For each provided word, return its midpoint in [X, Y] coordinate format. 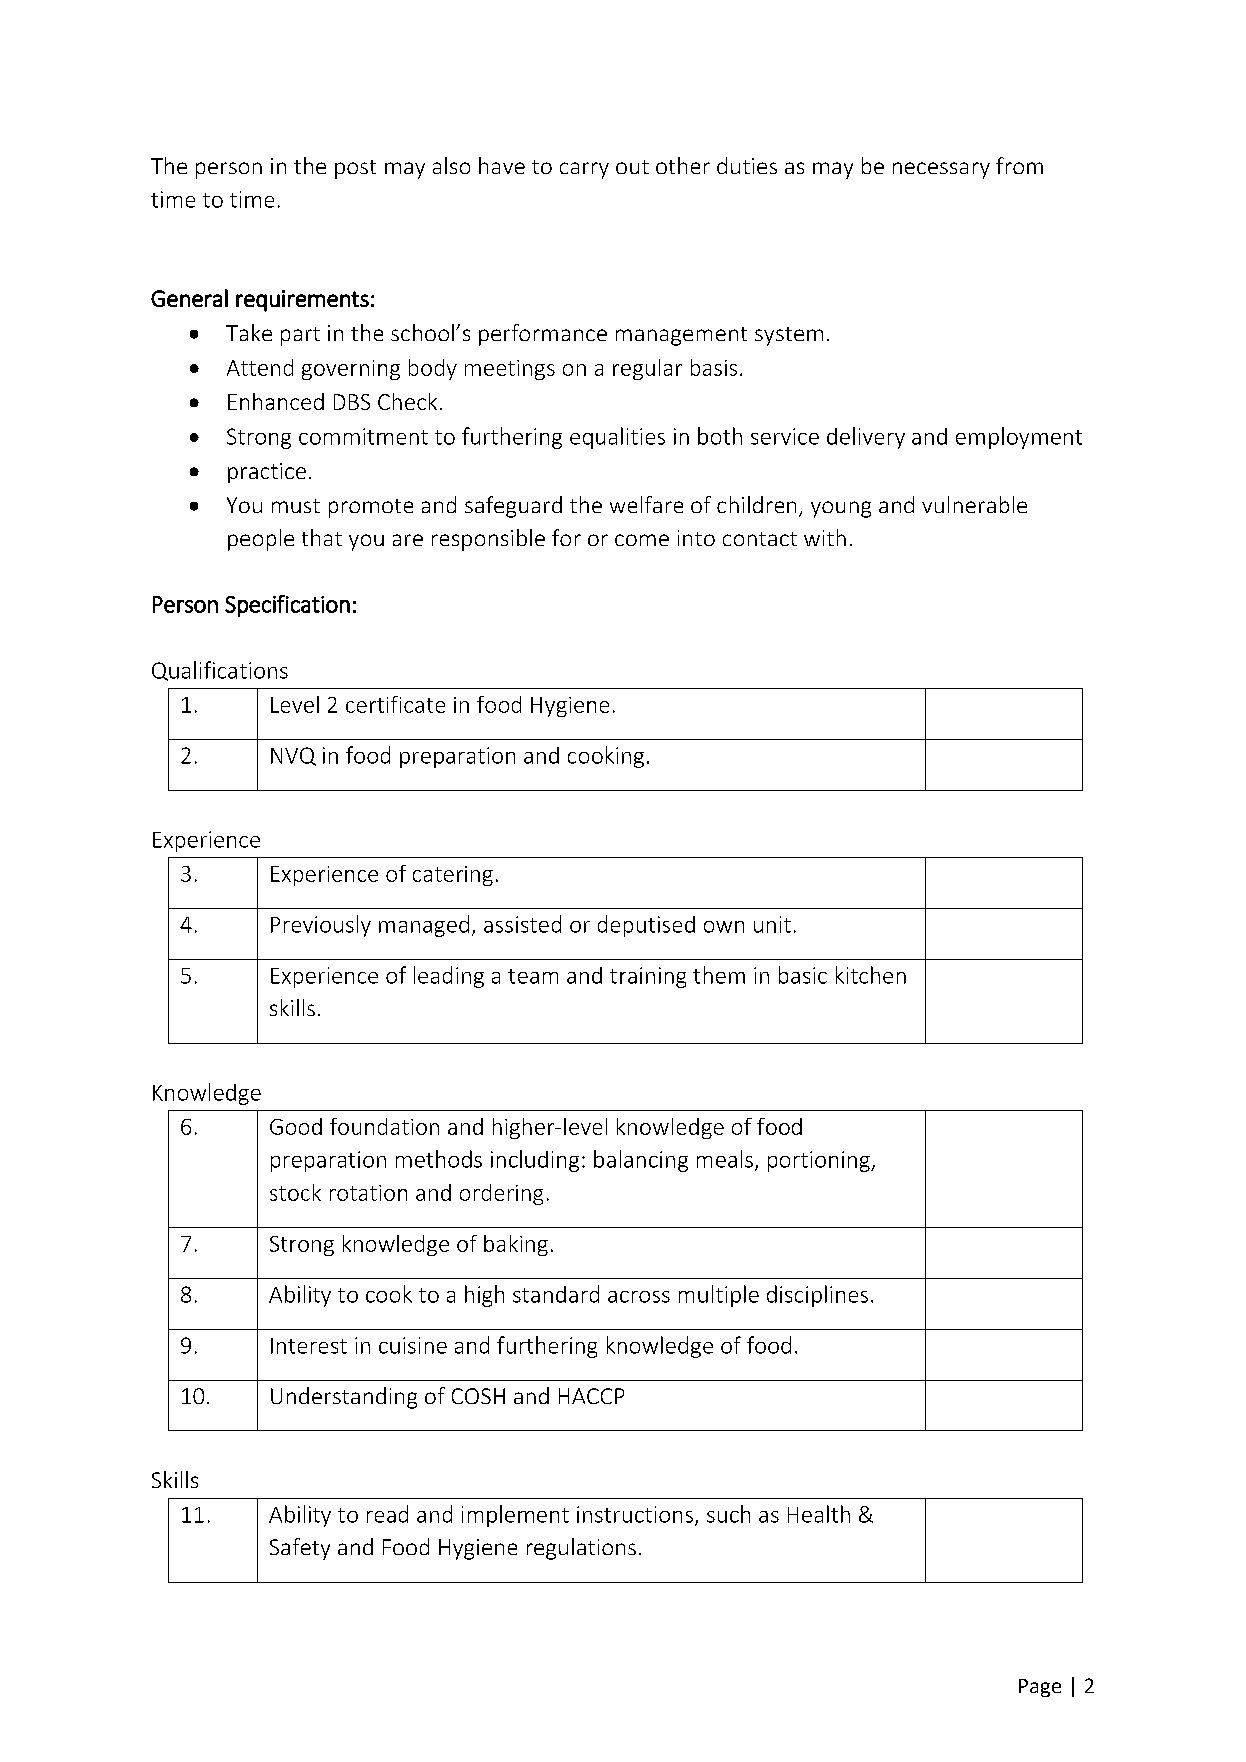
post [355, 169]
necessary [941, 170]
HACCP [591, 1396]
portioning [820, 1161]
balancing [641, 1161]
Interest [309, 1346]
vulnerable [974, 504]
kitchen [871, 975]
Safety [300, 1549]
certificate [395, 704]
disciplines [817, 1296]
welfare [646, 504]
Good [296, 1126]
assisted [522, 924]
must [296, 506]
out [632, 167]
